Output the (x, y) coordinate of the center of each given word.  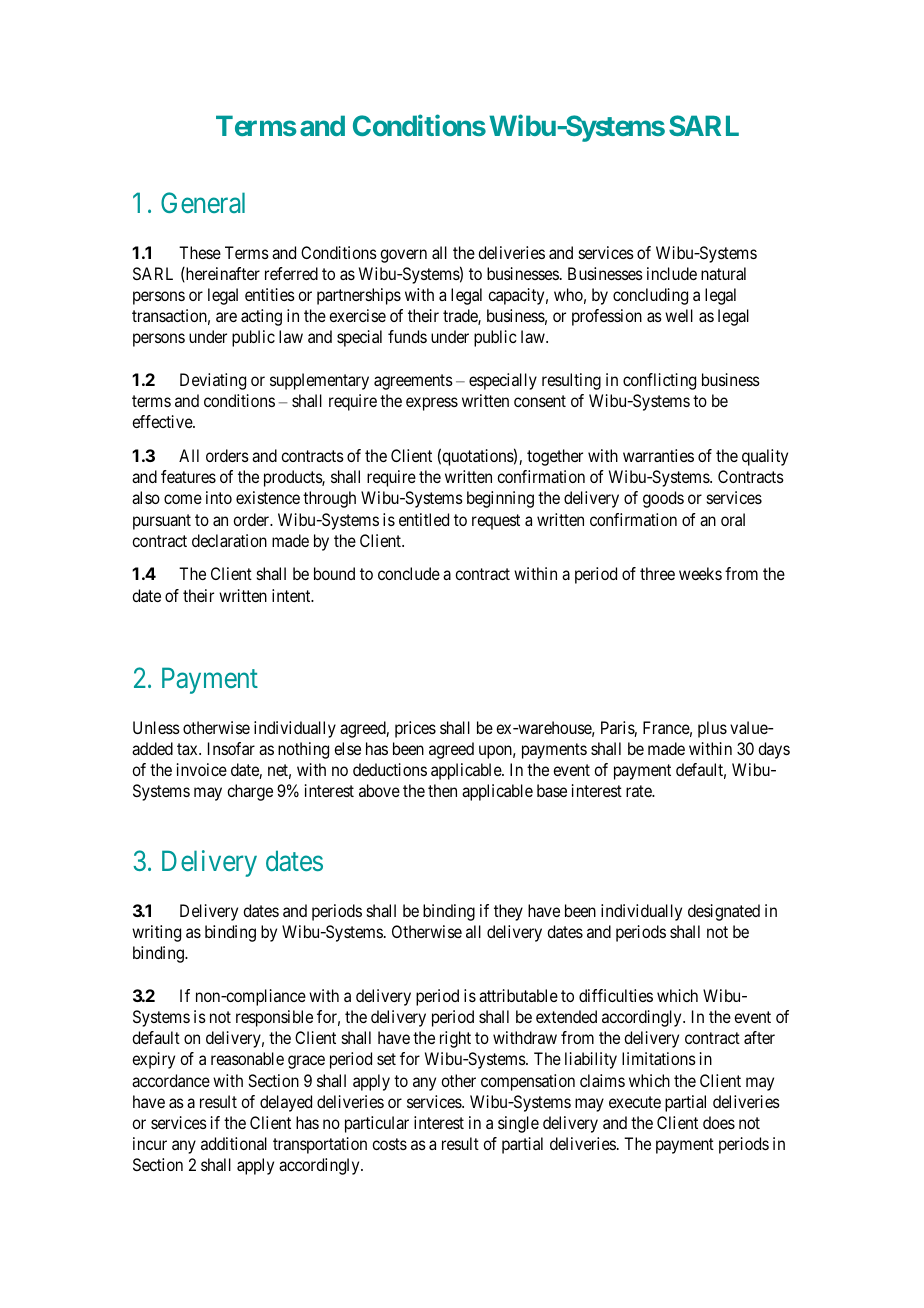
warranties (658, 455)
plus (712, 729)
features (188, 476)
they (508, 912)
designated (724, 912)
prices (415, 729)
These (200, 252)
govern (403, 256)
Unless (156, 727)
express (432, 404)
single (518, 1124)
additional (234, 1143)
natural (723, 273)
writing (156, 933)
